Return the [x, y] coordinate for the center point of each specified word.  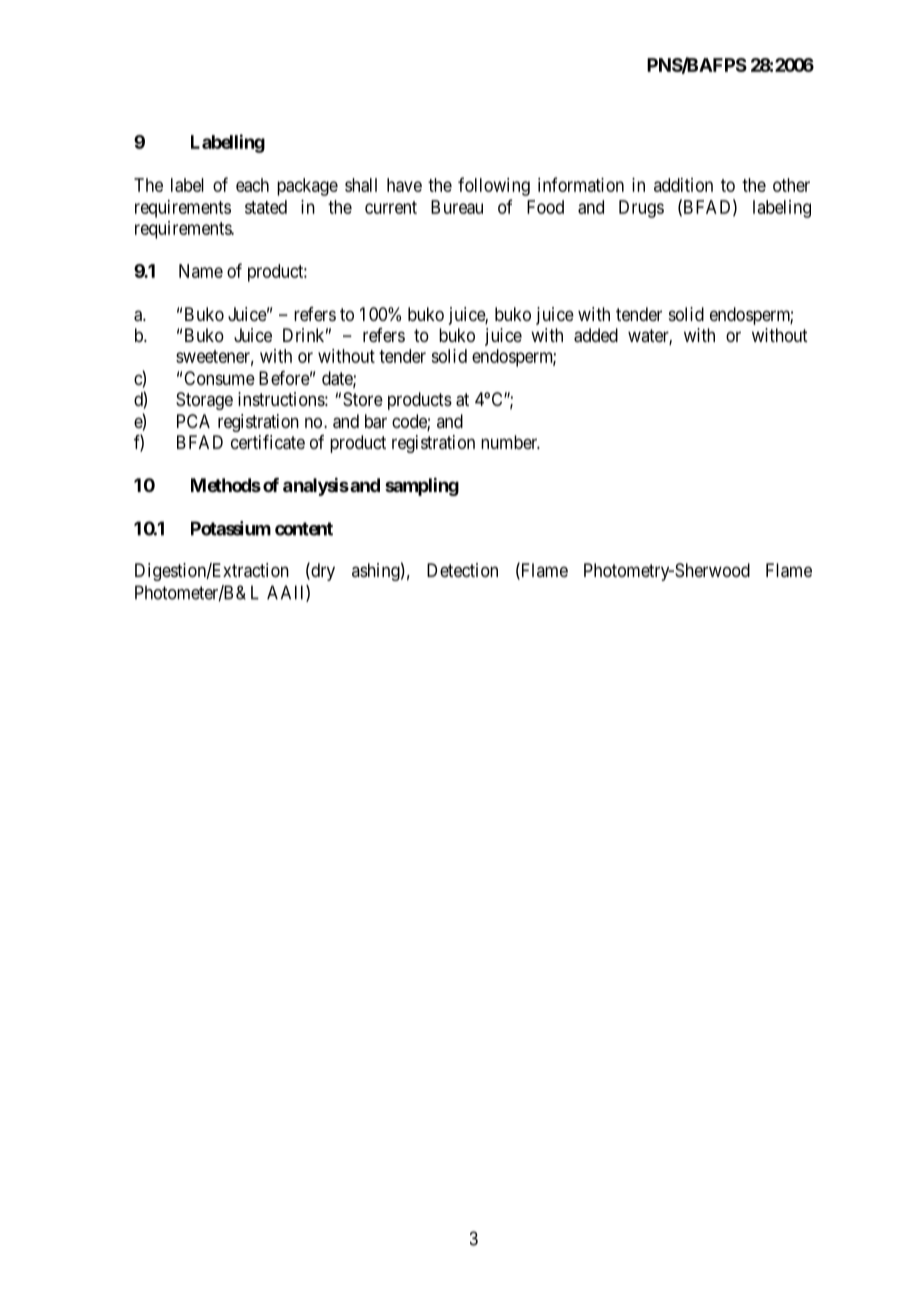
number [510, 442]
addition [683, 185]
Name [201, 271]
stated [266, 207]
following [494, 186]
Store [363, 399]
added [596, 335]
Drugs [641, 209]
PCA [193, 421]
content [304, 529]
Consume [219, 378]
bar [376, 421]
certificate [268, 442]
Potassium [231, 528]
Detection [462, 570]
